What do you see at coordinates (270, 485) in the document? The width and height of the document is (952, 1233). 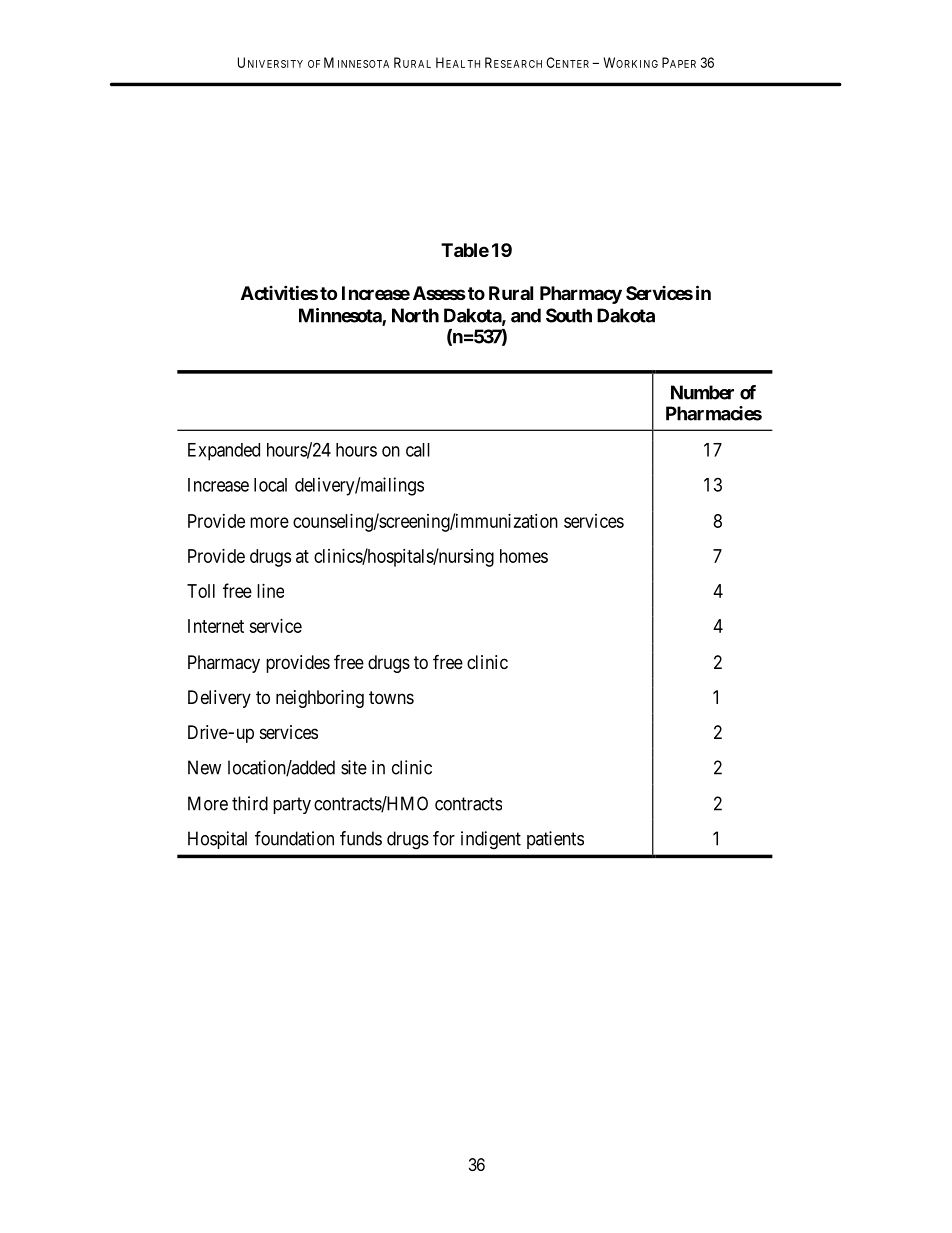 I see `local` at bounding box center [270, 485].
